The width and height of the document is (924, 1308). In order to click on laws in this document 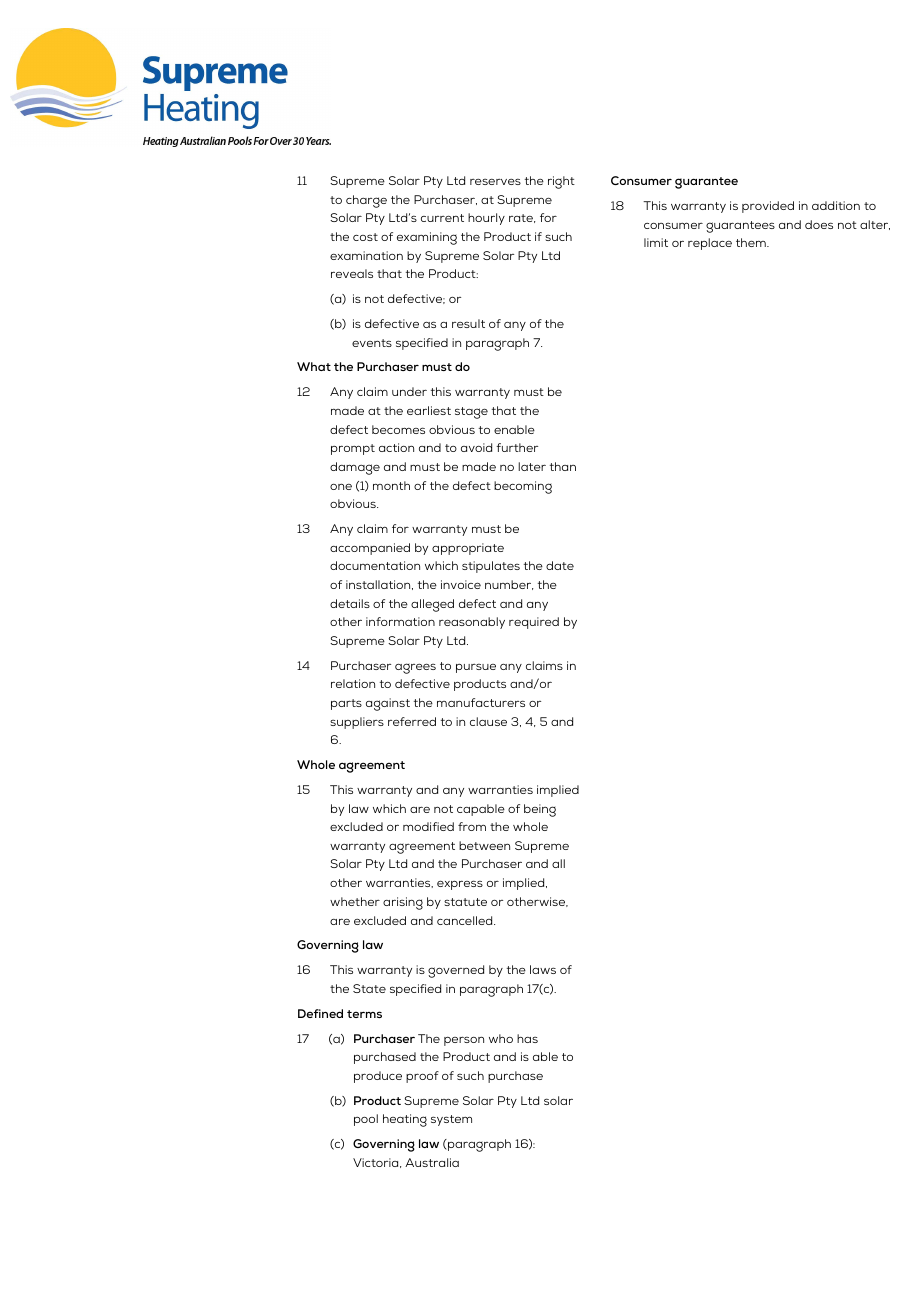, I will do `click(543, 969)`.
